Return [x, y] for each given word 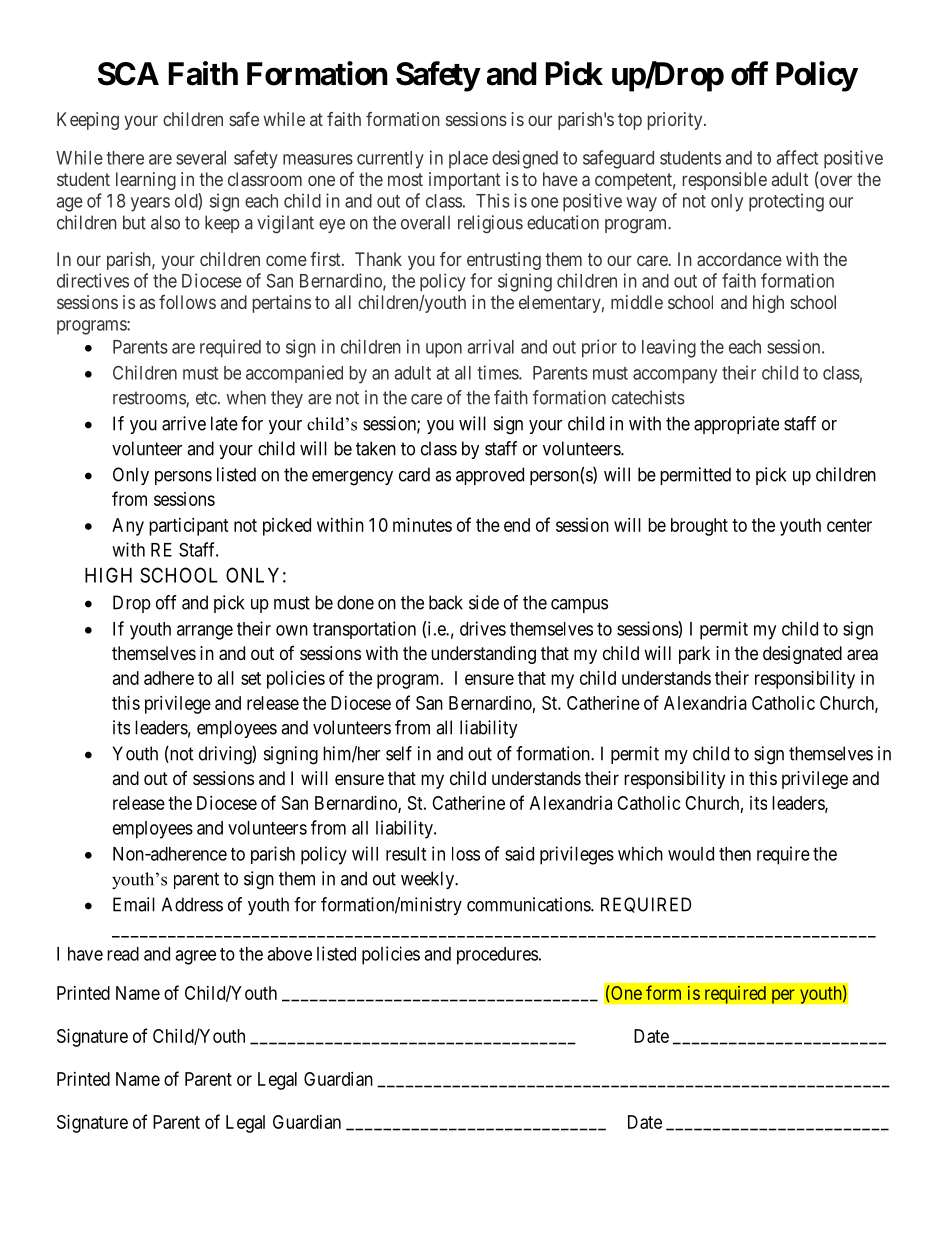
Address [192, 904]
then [735, 854]
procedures [497, 956]
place [468, 159]
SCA [128, 74]
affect [797, 157]
